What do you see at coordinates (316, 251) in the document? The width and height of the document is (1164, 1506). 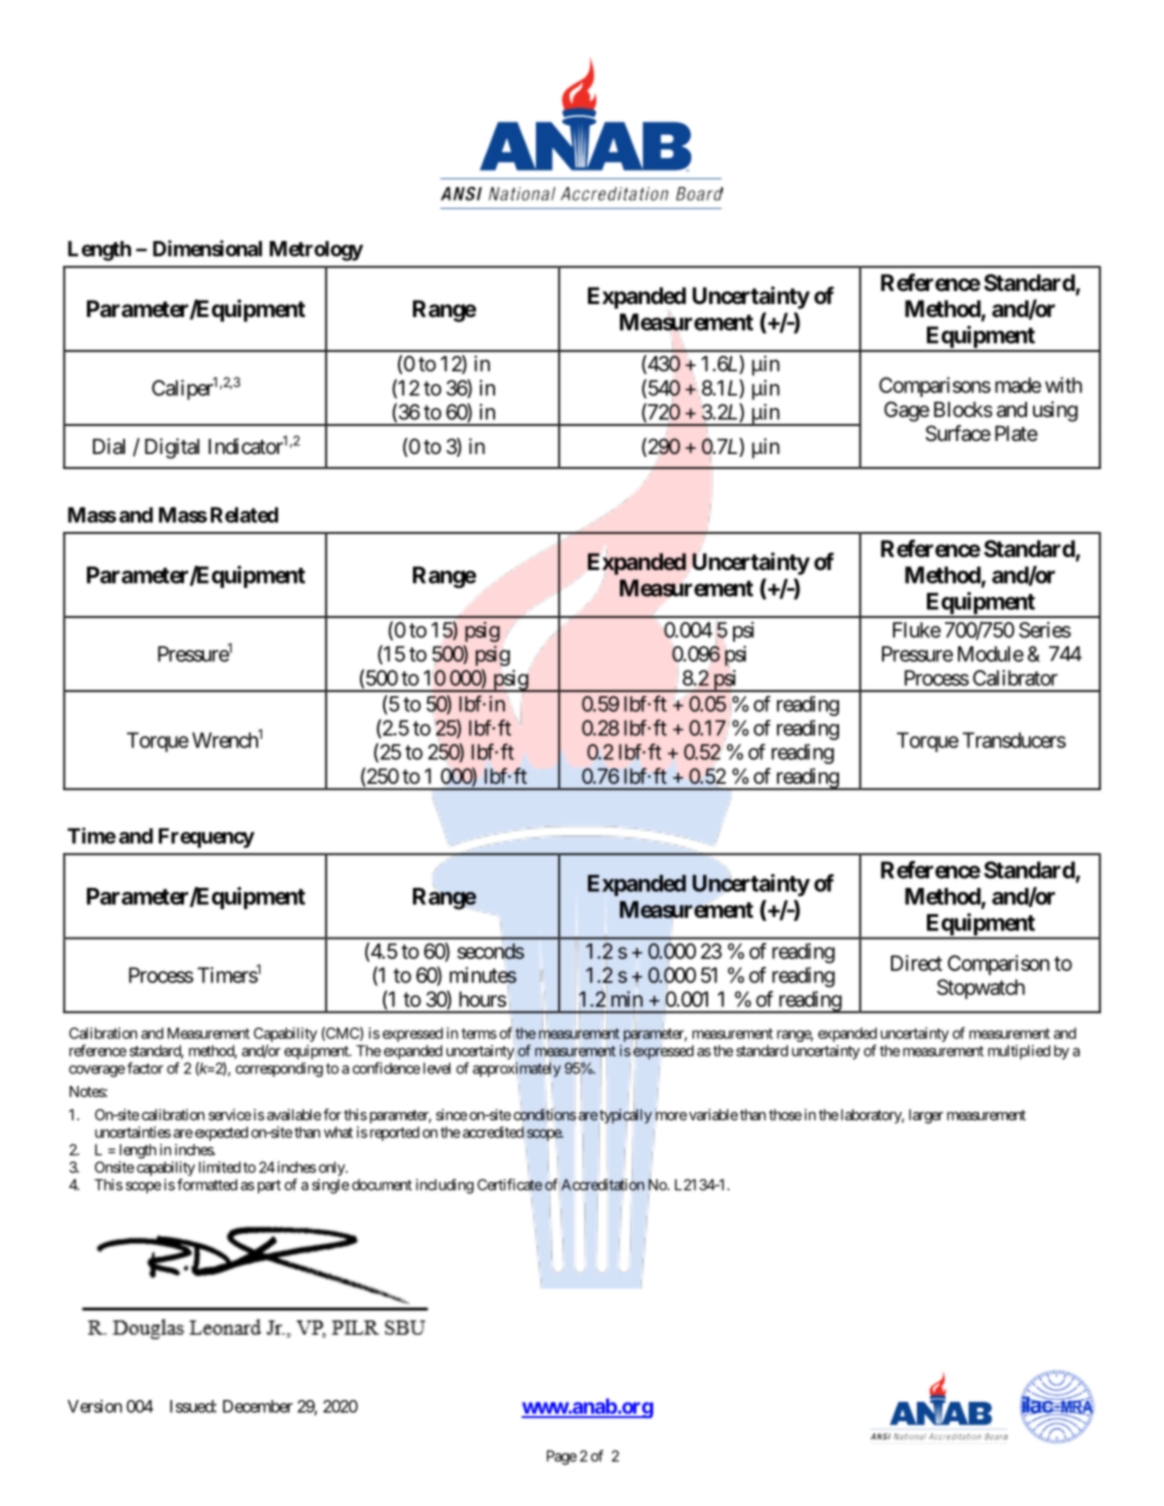 I see `Metrology` at bounding box center [316, 251].
